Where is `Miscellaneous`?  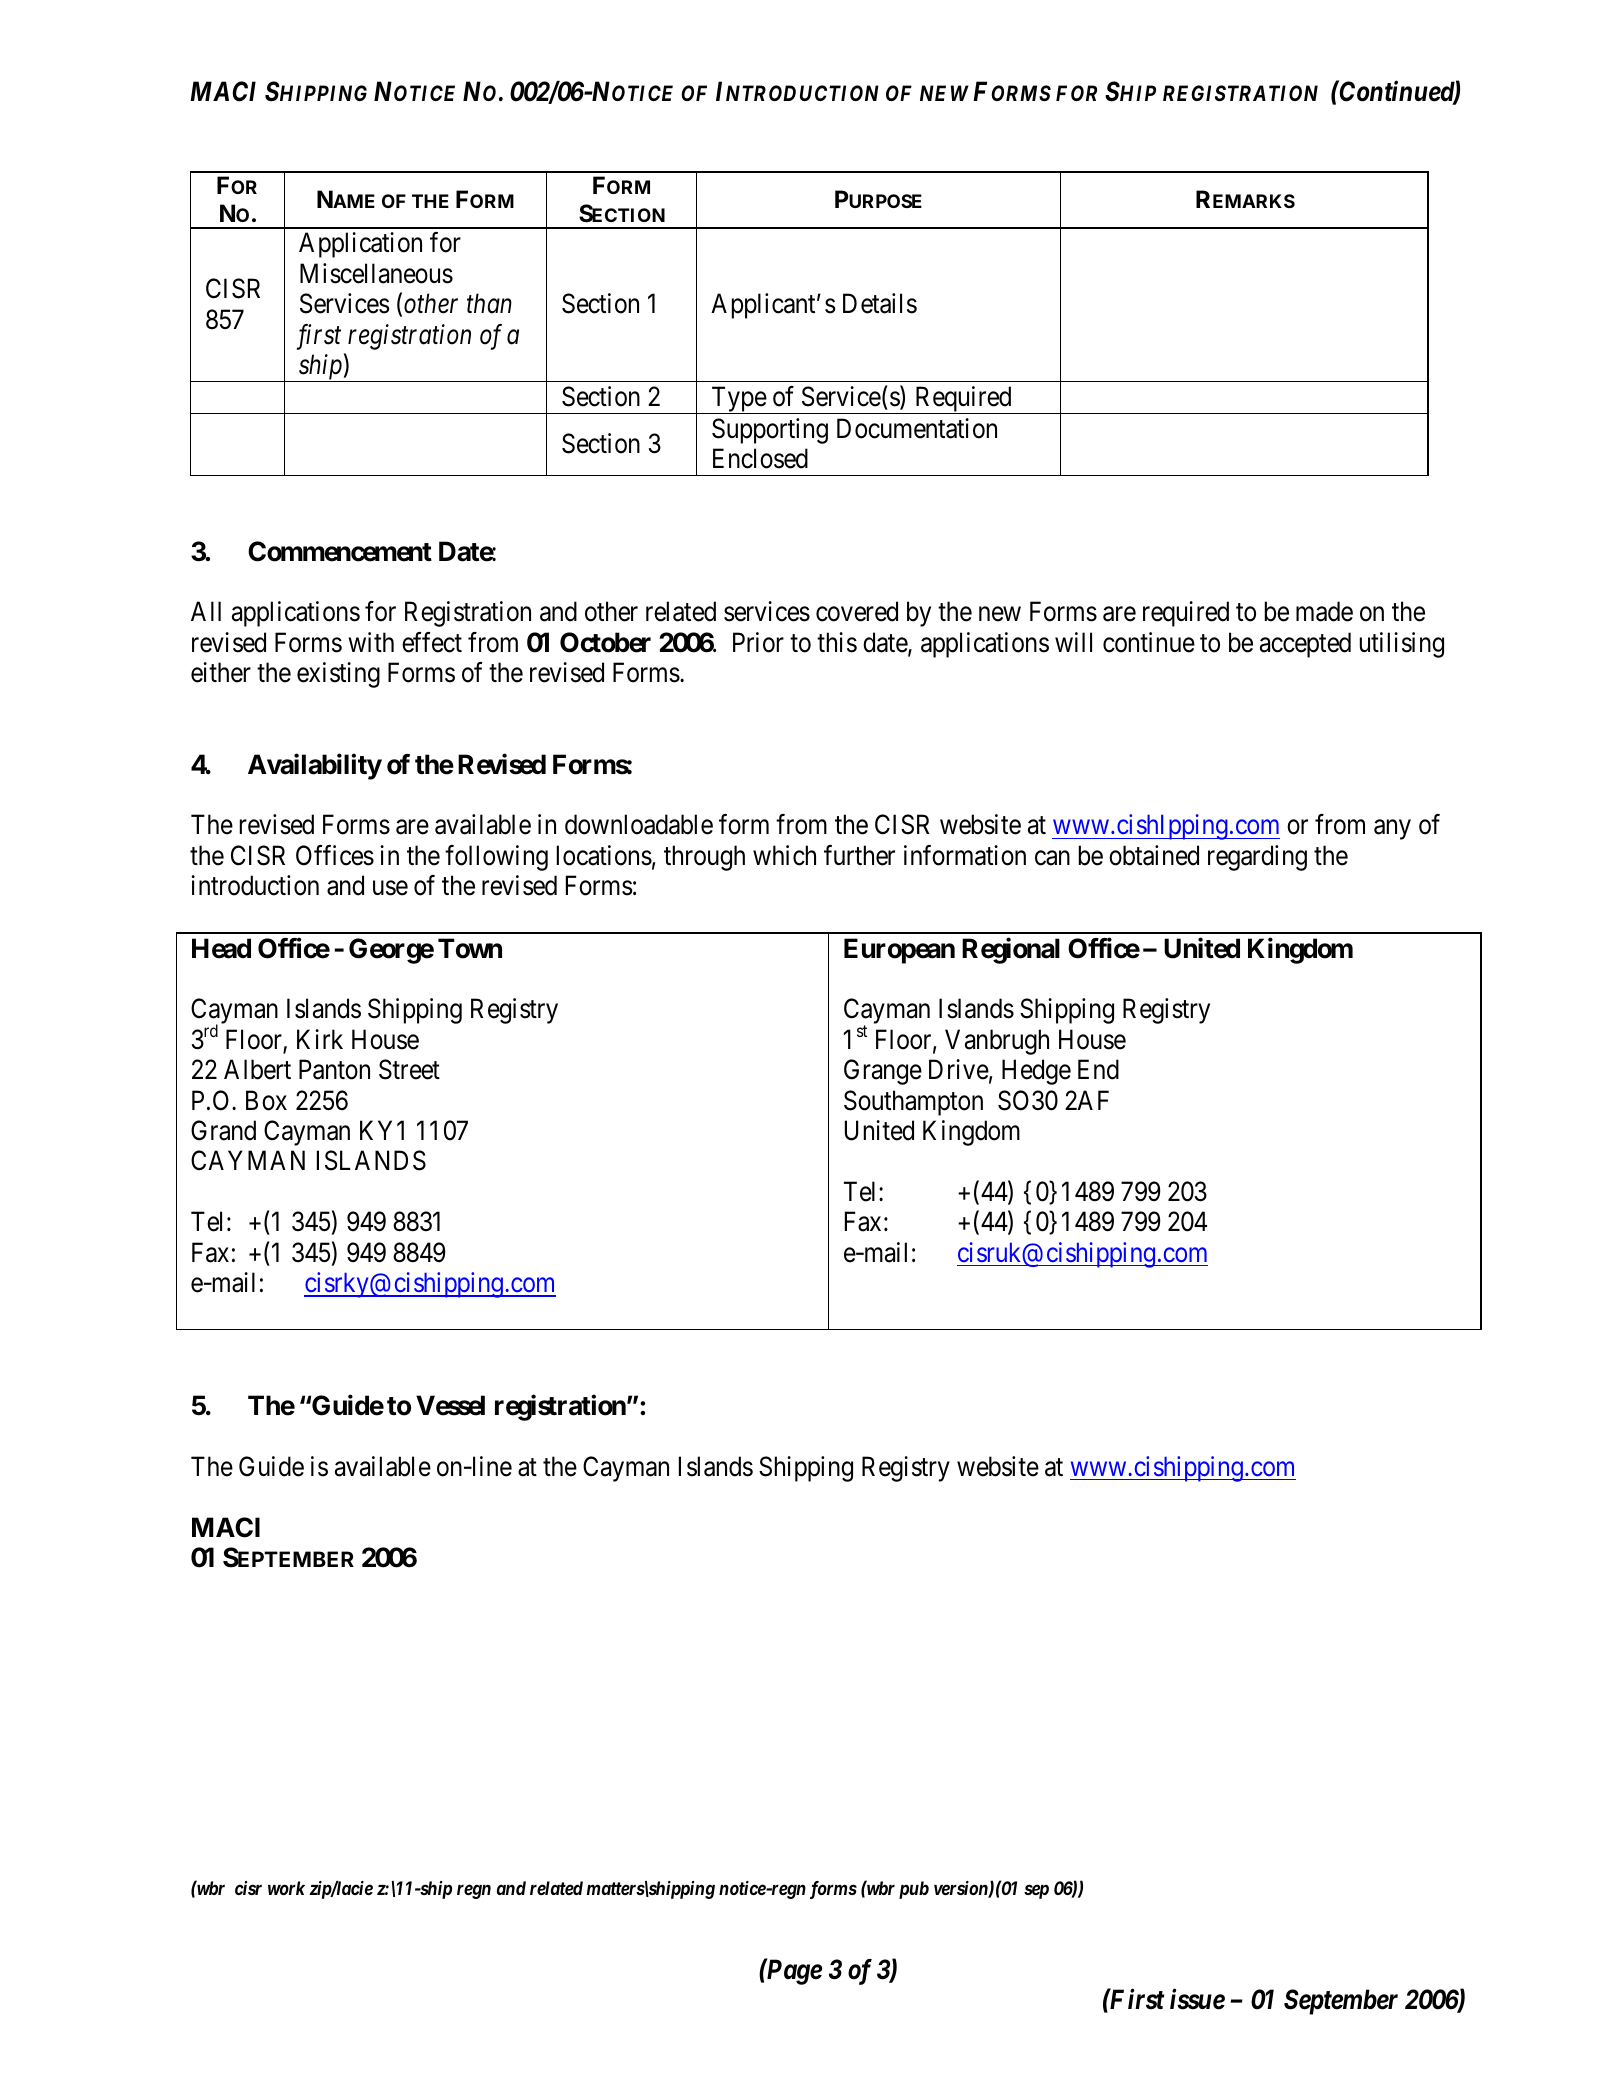 Miscellaneous is located at coordinates (376, 273).
